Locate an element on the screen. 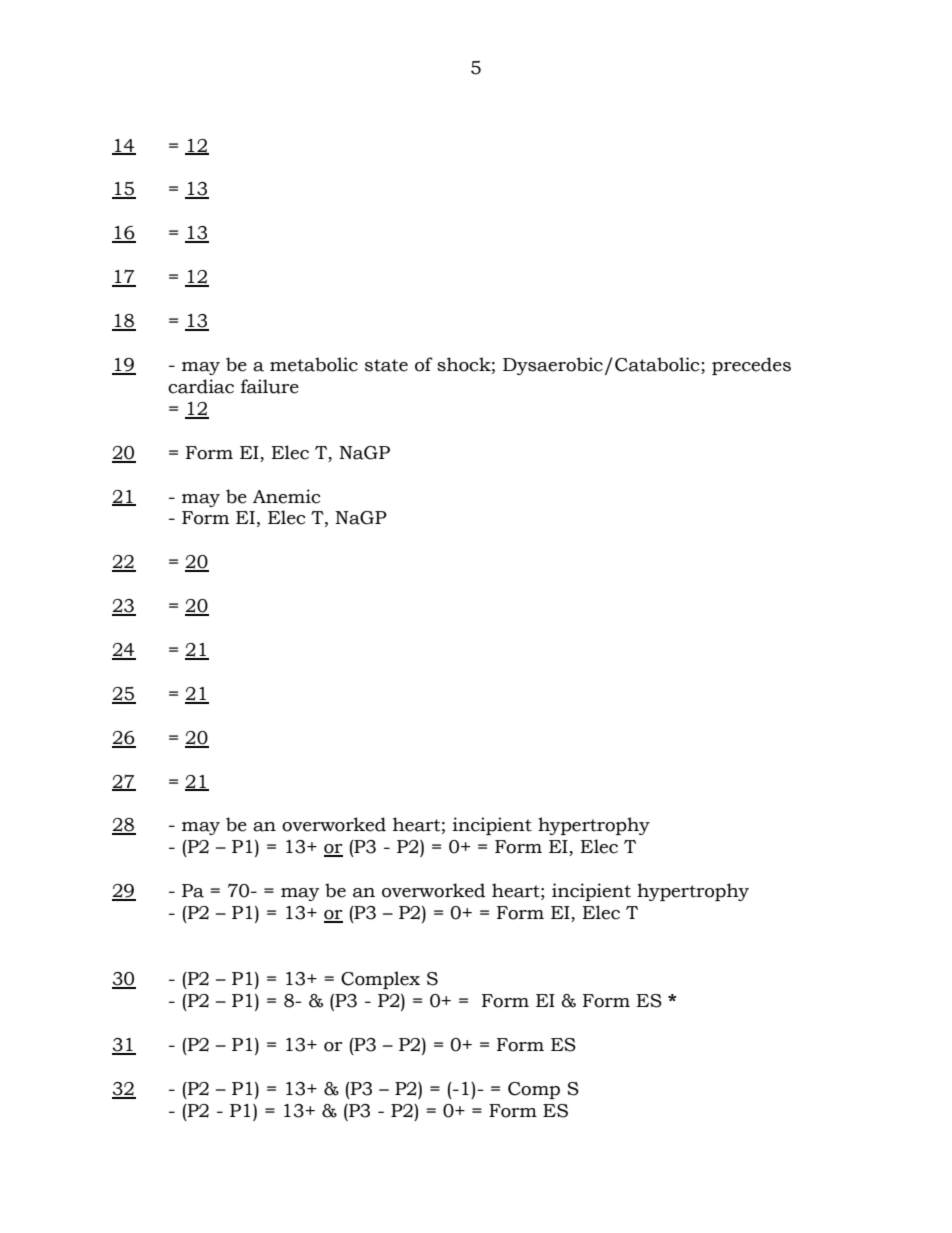 This screenshot has width=952, height=1233. state is located at coordinates (386, 365).
